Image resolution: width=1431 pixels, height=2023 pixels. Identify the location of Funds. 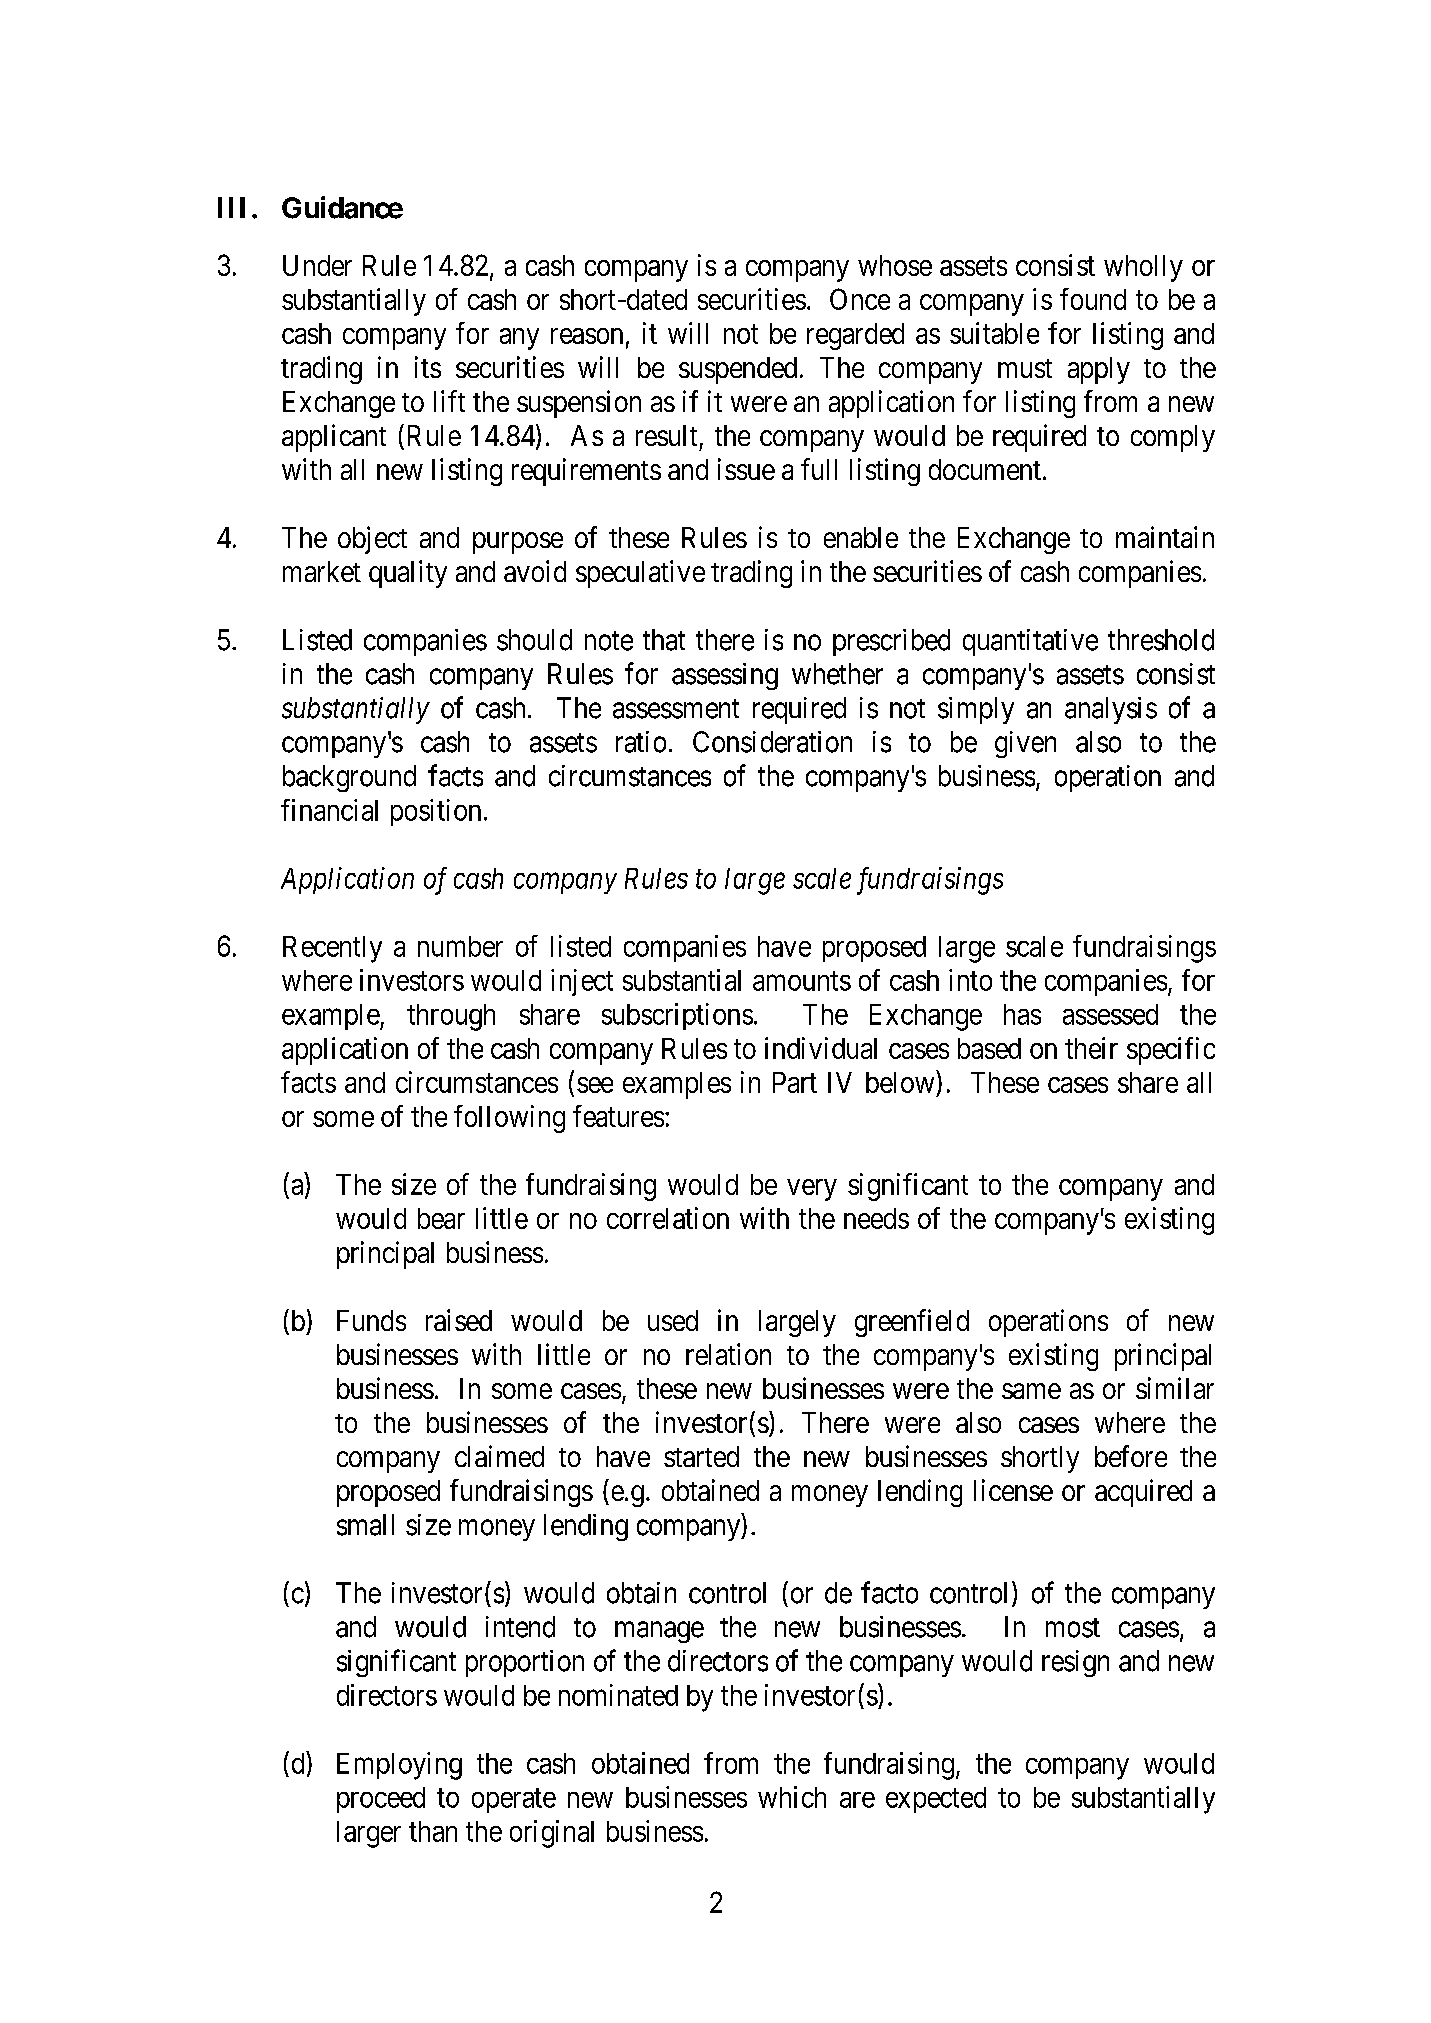
(371, 1320).
